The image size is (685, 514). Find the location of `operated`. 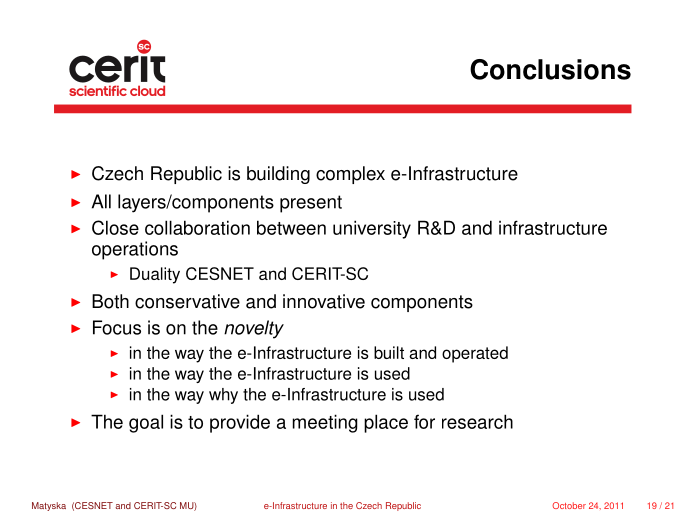

operated is located at coordinates (475, 354).
